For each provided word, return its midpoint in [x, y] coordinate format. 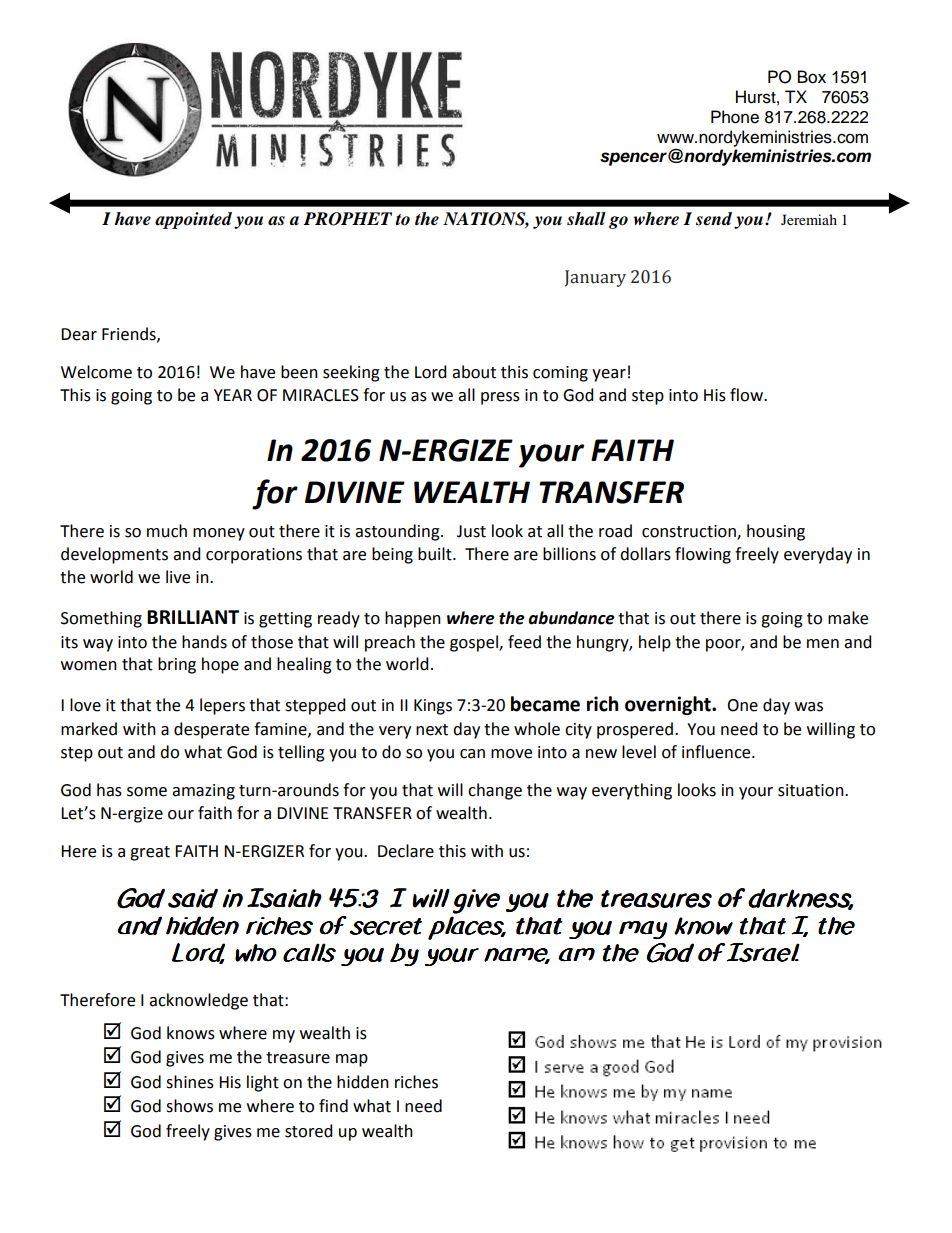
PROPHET [347, 219]
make [848, 618]
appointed [193, 220]
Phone [735, 117]
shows [189, 1106]
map [352, 1060]
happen [413, 619]
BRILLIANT [193, 617]
